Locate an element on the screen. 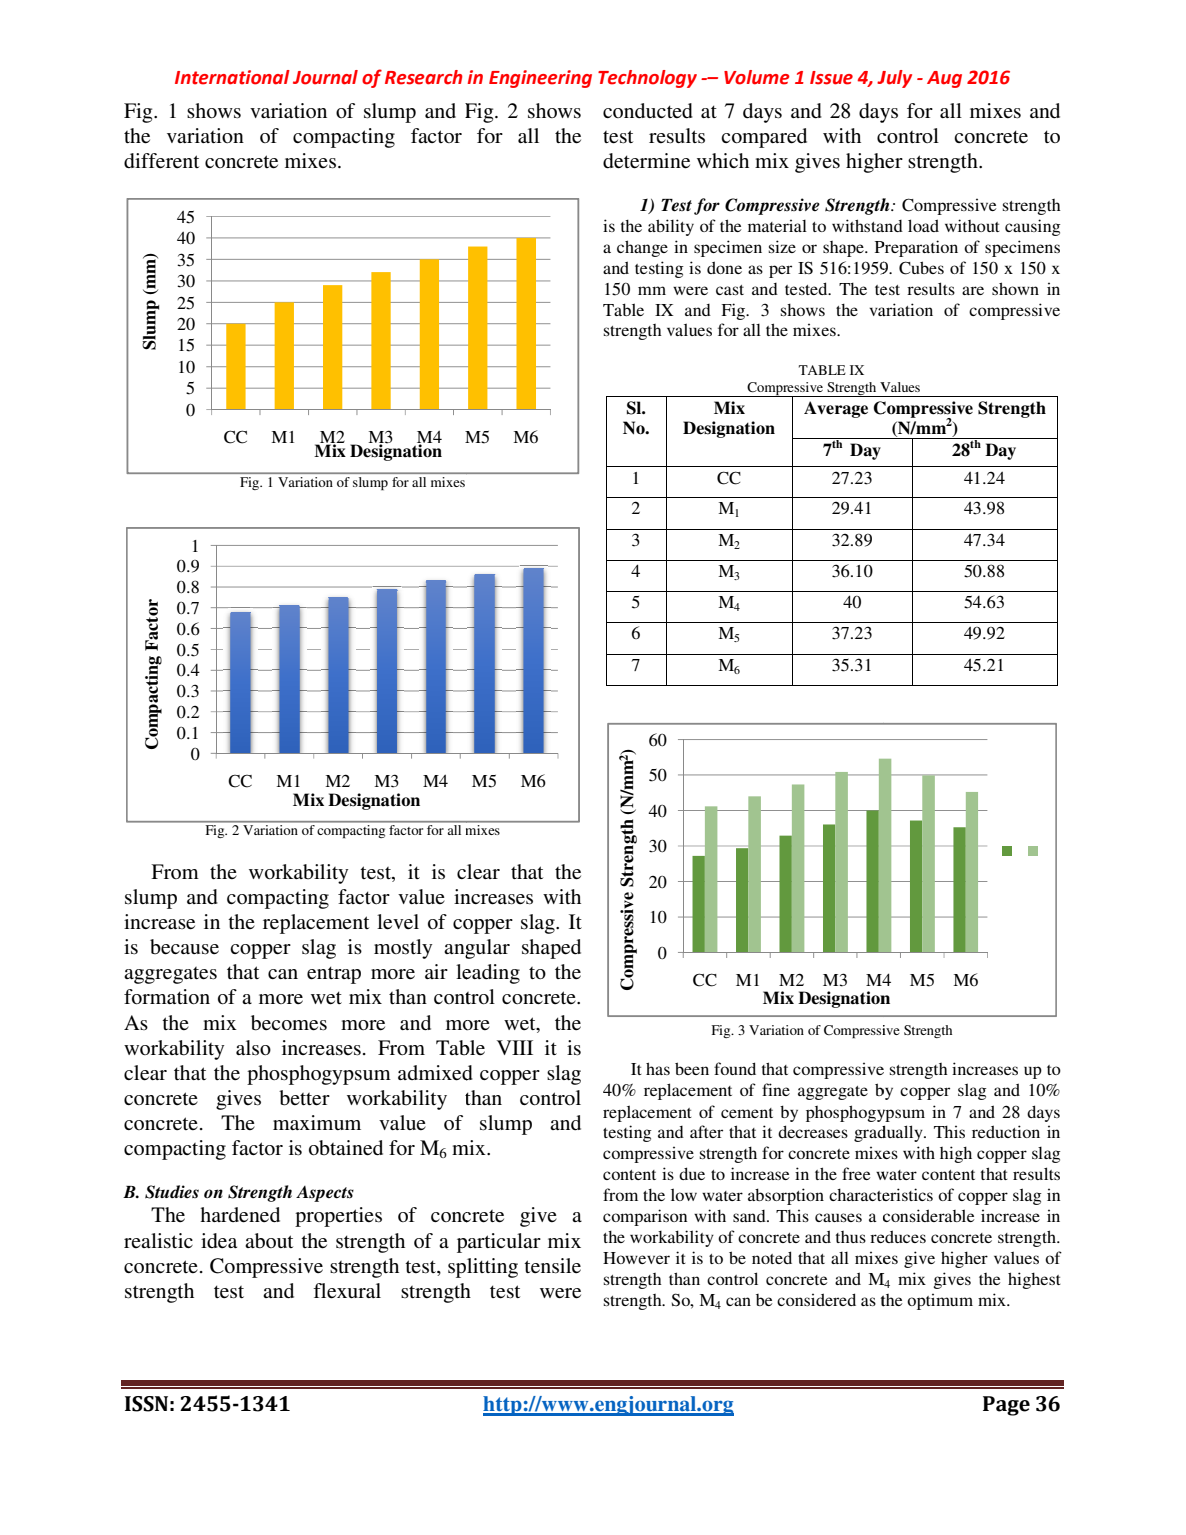 The height and width of the screenshot is (1535, 1186). Aug is located at coordinates (944, 79).
